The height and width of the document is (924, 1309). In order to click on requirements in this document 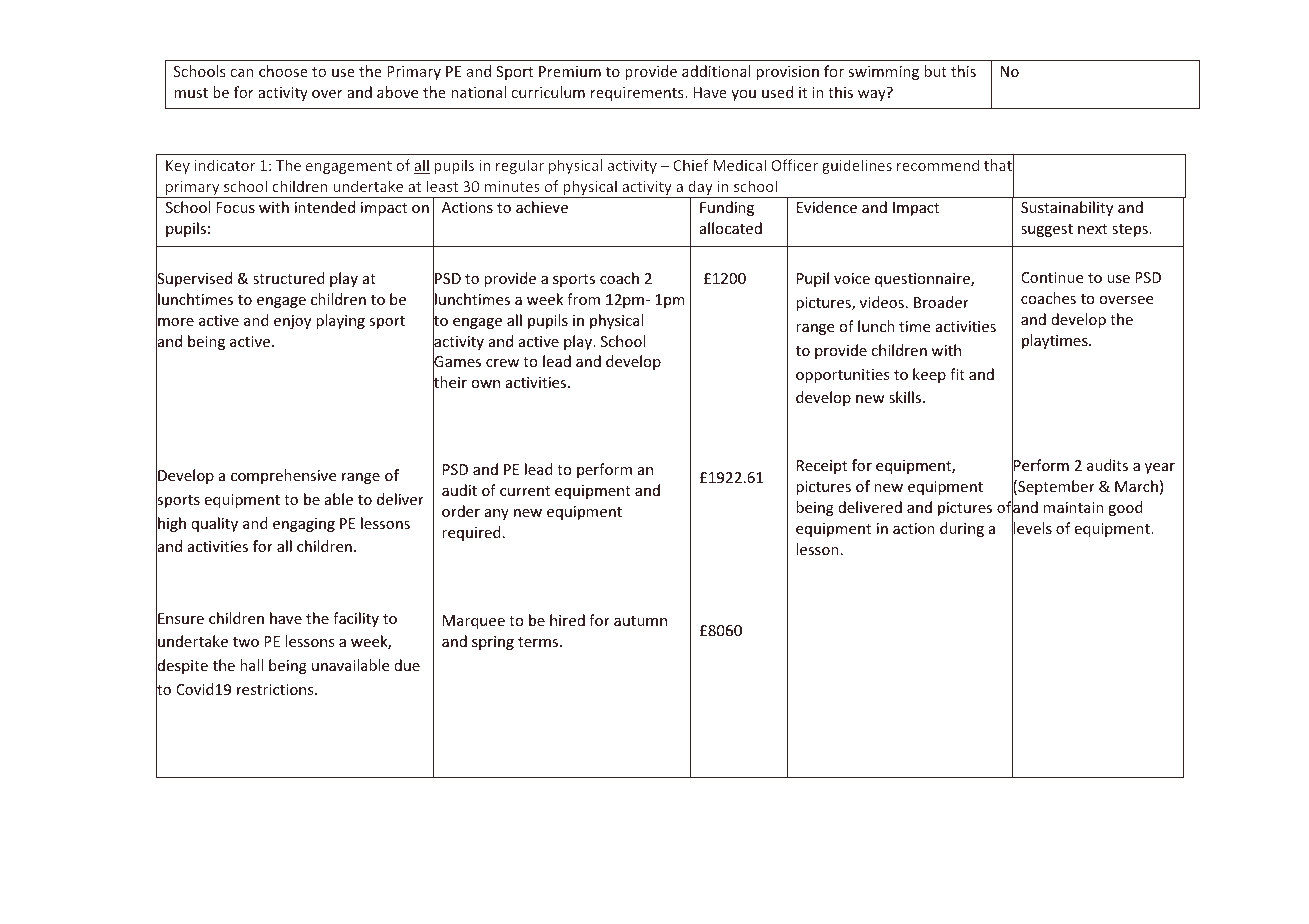, I will do `click(638, 94)`.
